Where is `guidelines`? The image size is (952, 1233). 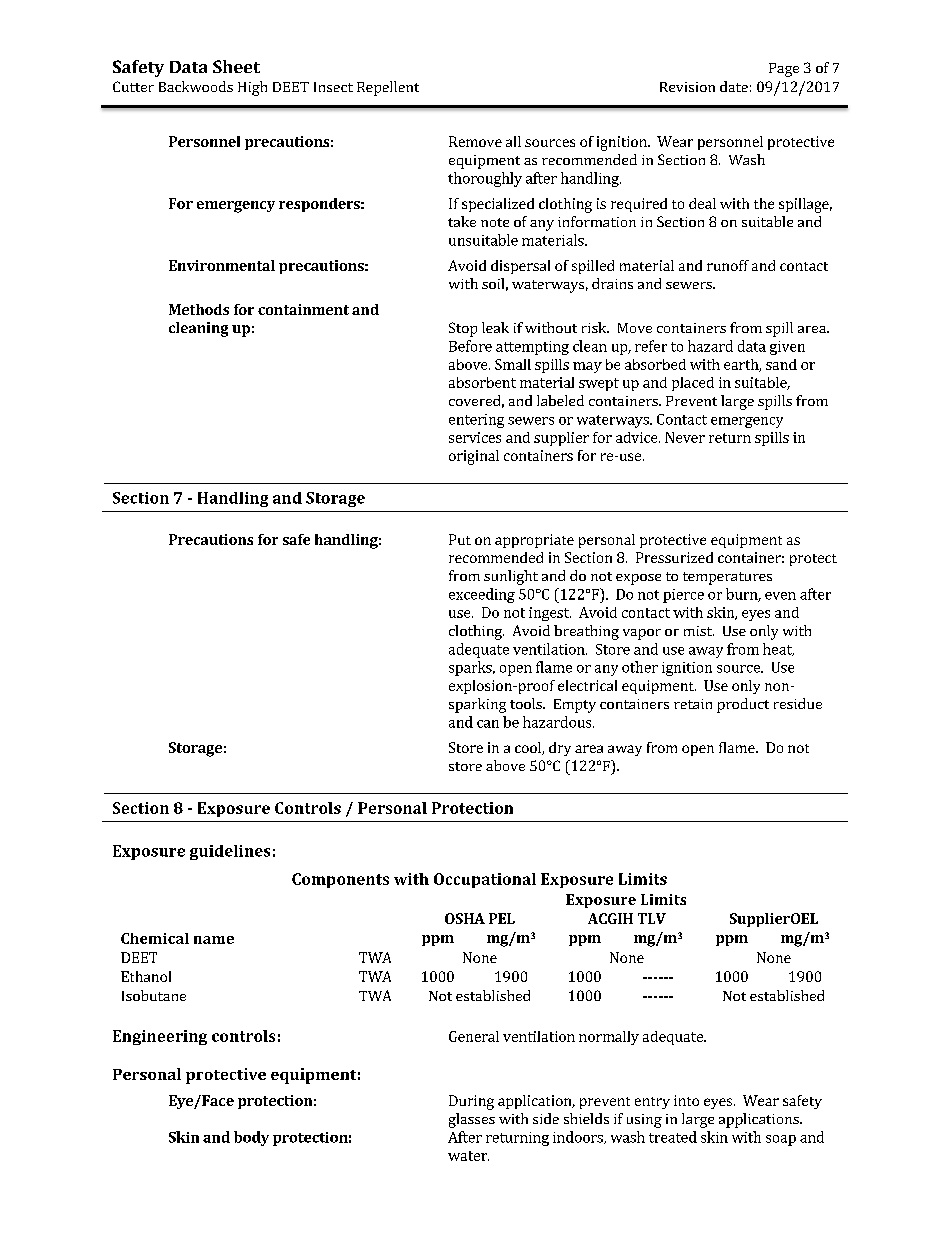 guidelines is located at coordinates (230, 852).
